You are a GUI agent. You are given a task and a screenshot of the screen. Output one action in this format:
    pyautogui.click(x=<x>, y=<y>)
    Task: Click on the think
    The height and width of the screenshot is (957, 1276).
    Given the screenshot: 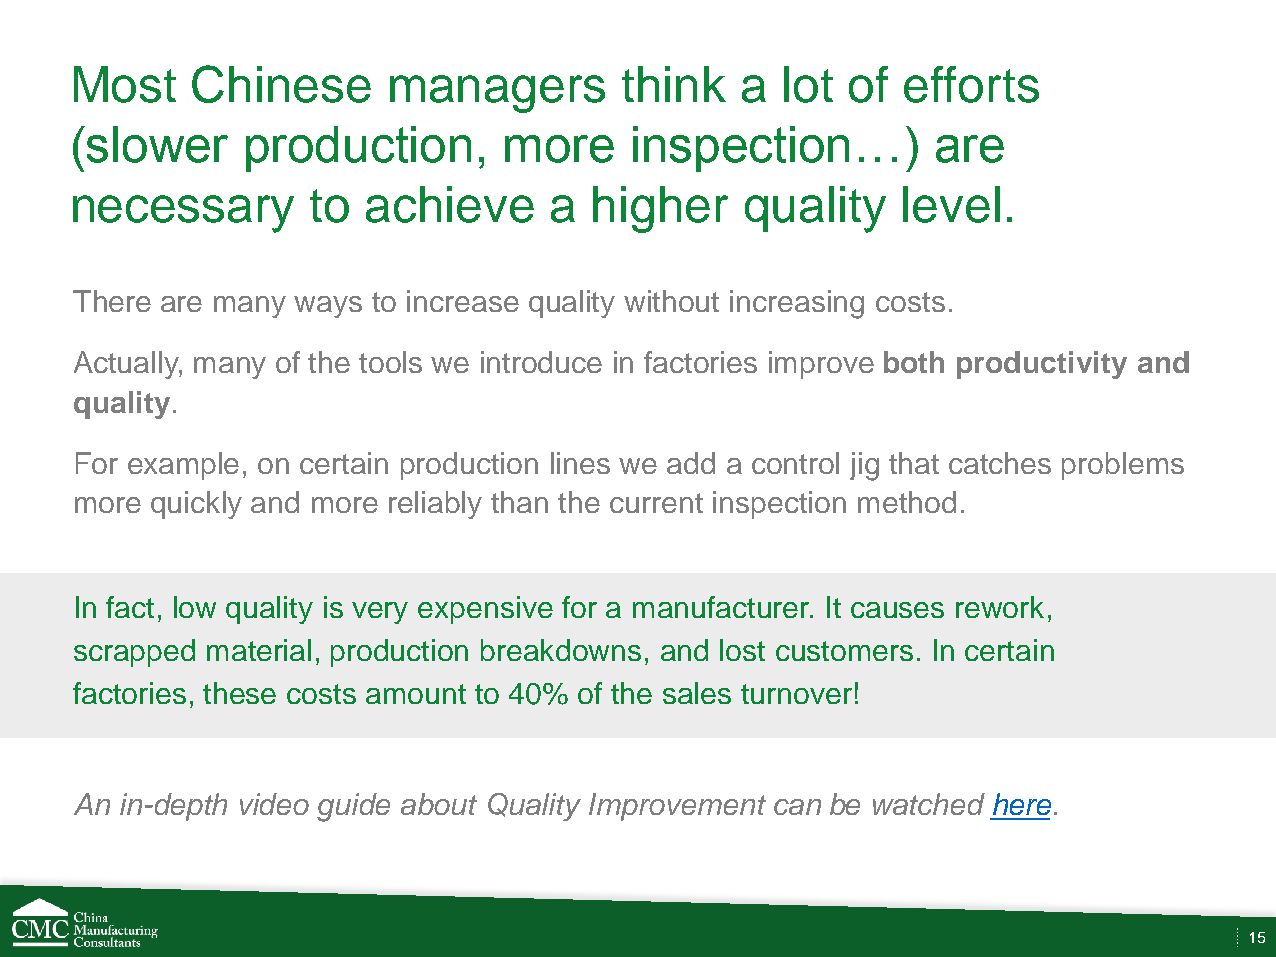 What is the action you would take?
    pyautogui.click(x=674, y=84)
